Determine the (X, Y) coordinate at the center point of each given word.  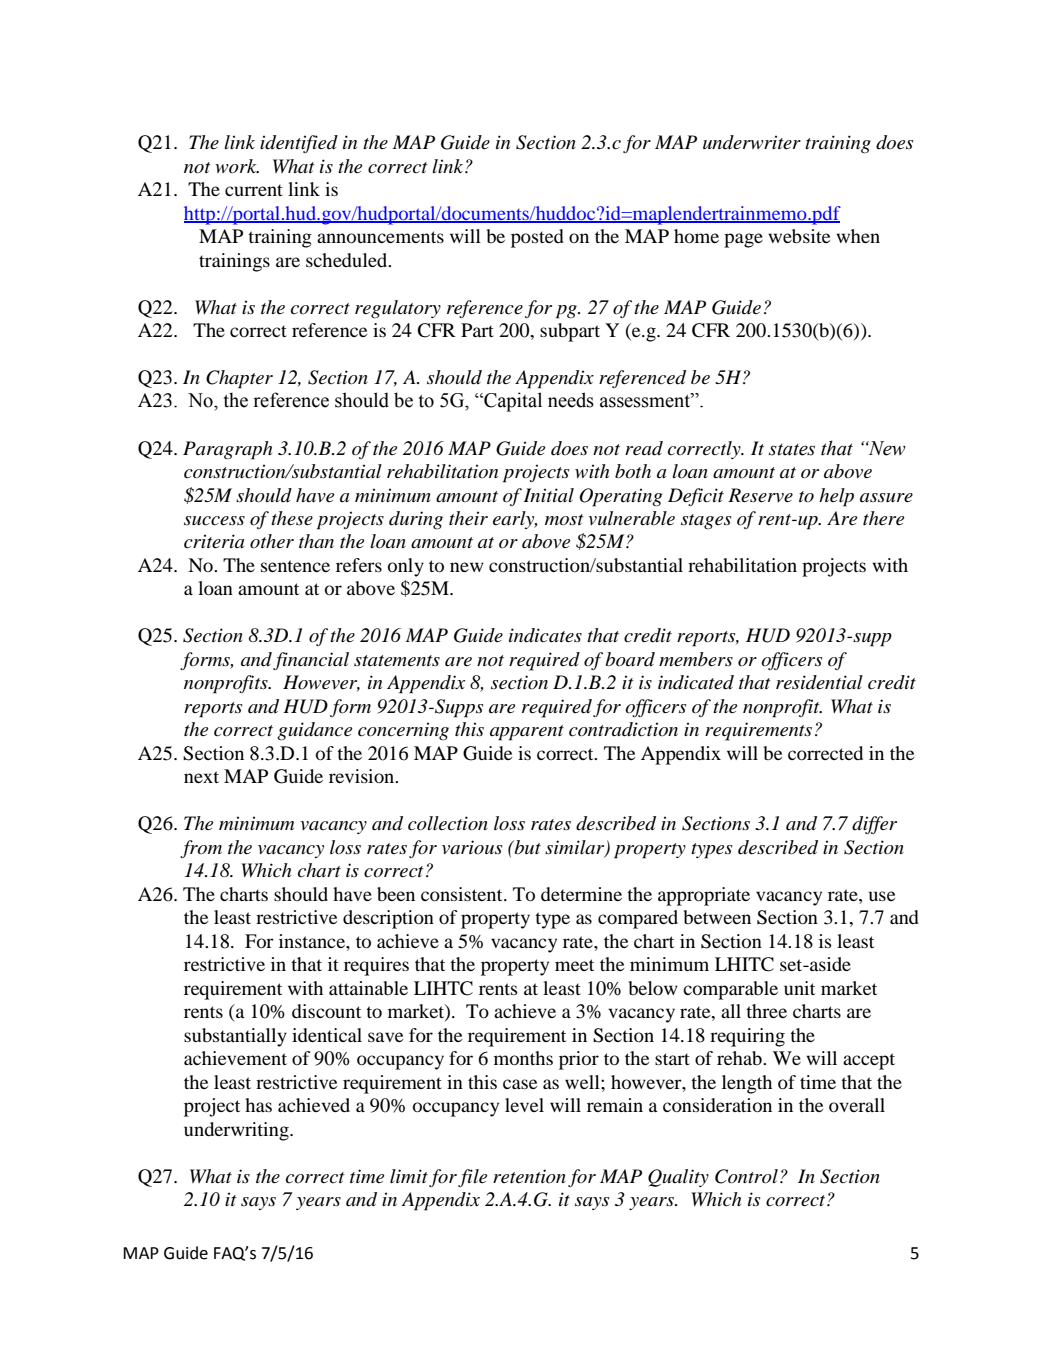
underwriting (237, 1131)
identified (299, 144)
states (792, 450)
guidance (314, 731)
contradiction (623, 729)
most (564, 519)
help (836, 497)
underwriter (752, 142)
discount (326, 1011)
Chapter (239, 379)
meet (574, 965)
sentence (295, 566)
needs (571, 400)
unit (799, 988)
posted (537, 238)
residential (819, 682)
